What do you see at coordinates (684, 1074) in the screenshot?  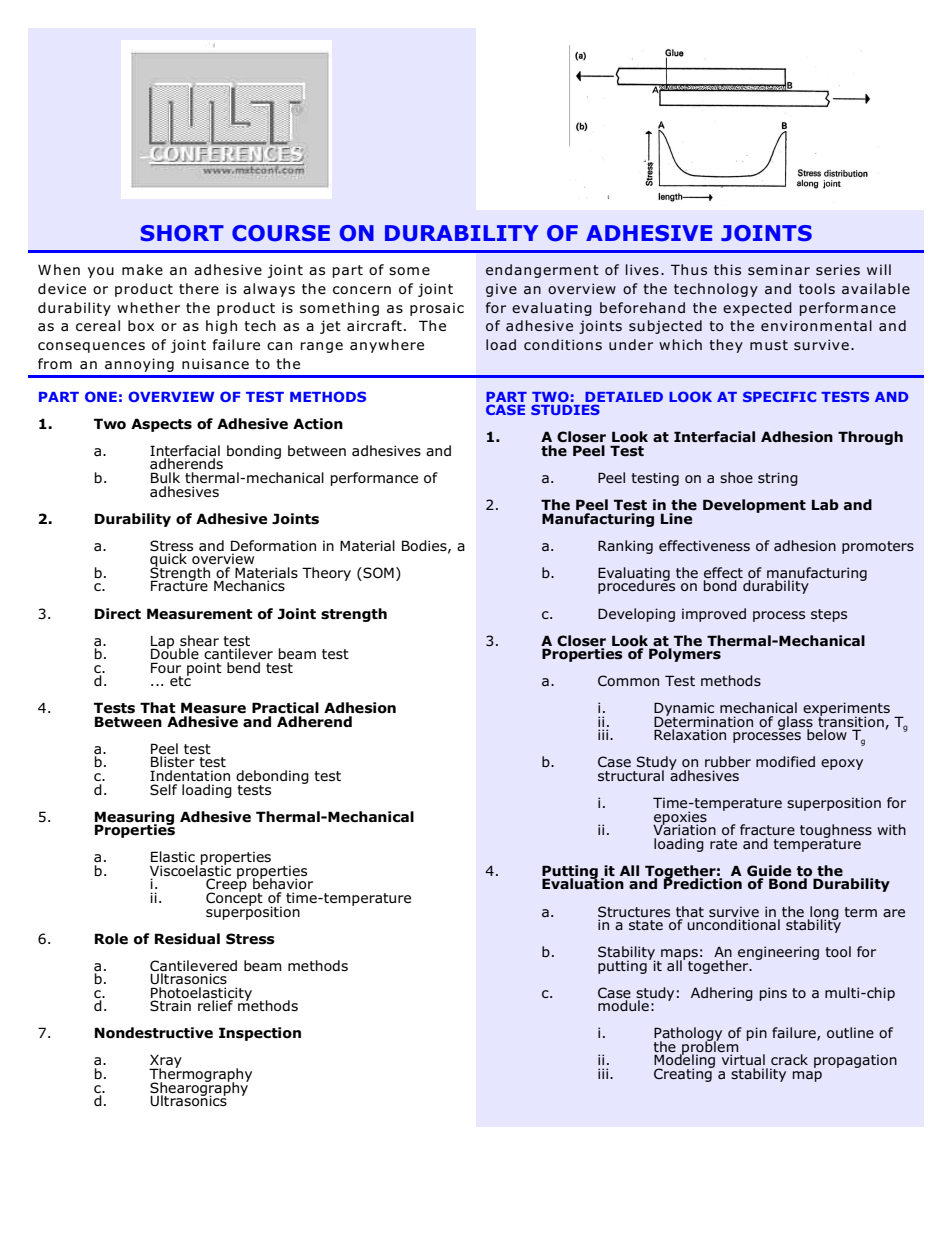 I see `Creating` at bounding box center [684, 1074].
